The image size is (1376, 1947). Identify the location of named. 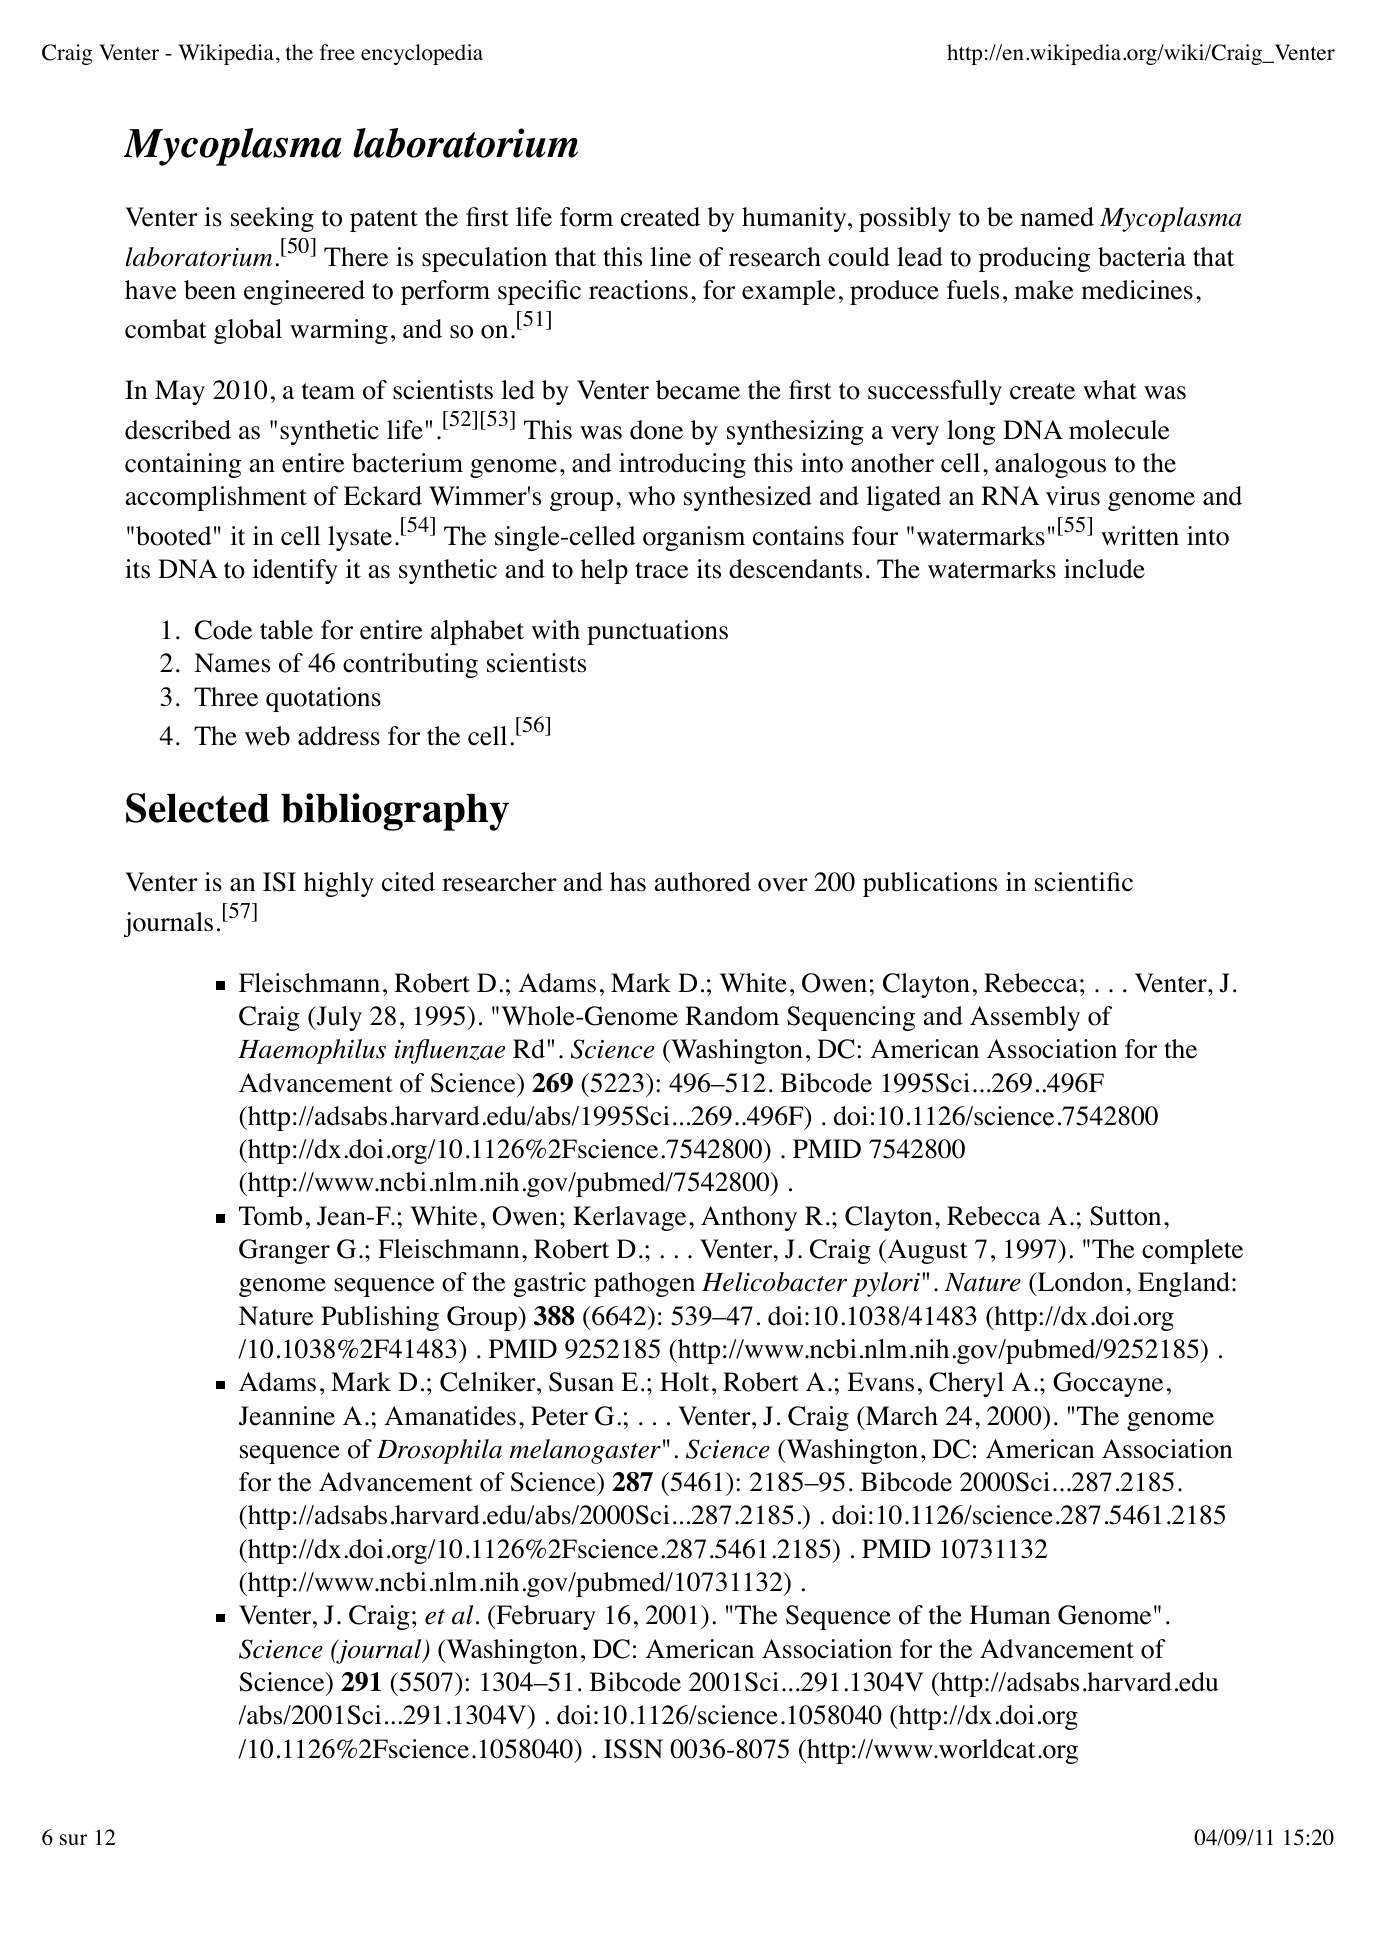
(1057, 217).
